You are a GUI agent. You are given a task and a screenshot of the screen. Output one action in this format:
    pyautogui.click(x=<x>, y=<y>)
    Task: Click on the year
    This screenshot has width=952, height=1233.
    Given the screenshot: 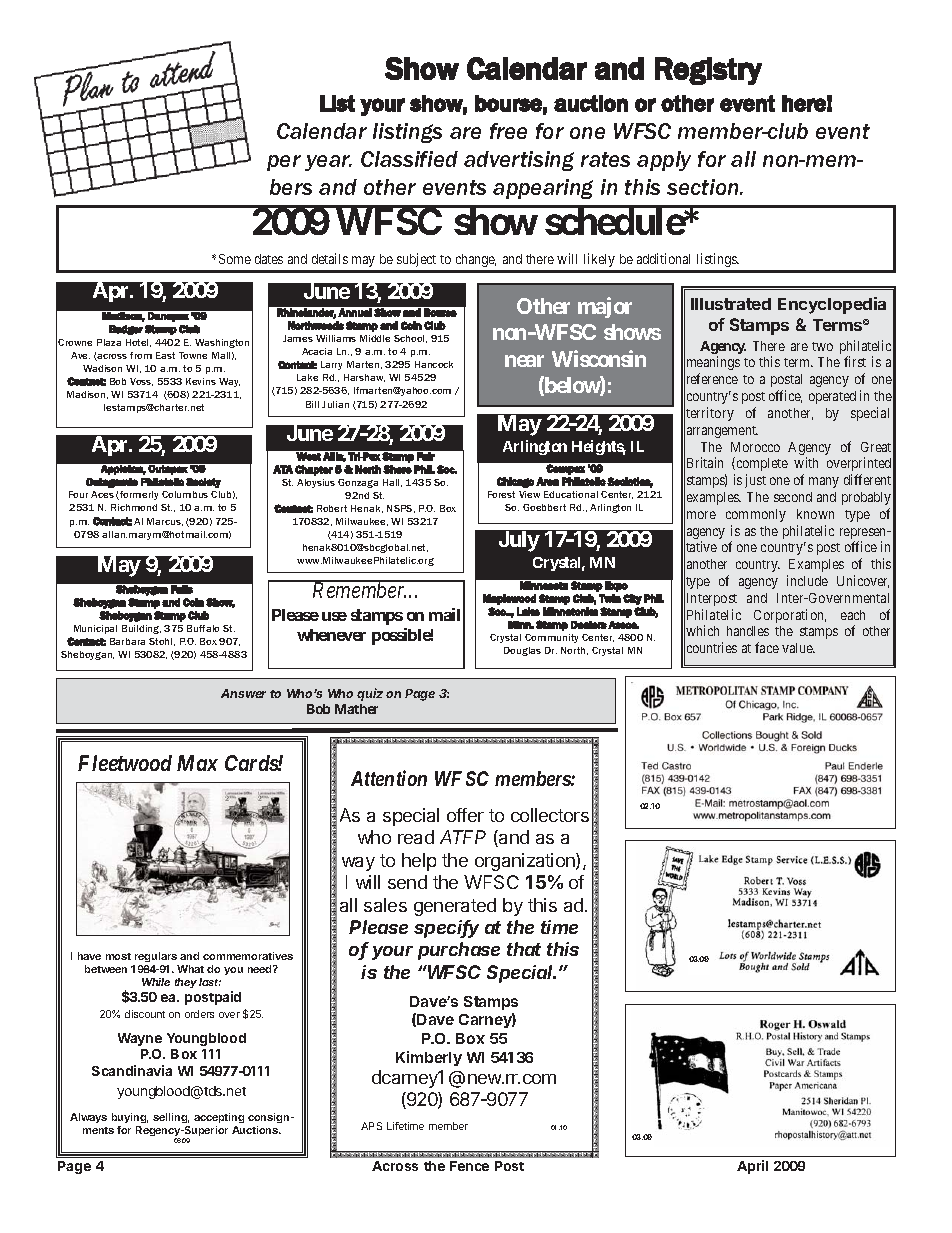 What is the action you would take?
    pyautogui.click(x=328, y=163)
